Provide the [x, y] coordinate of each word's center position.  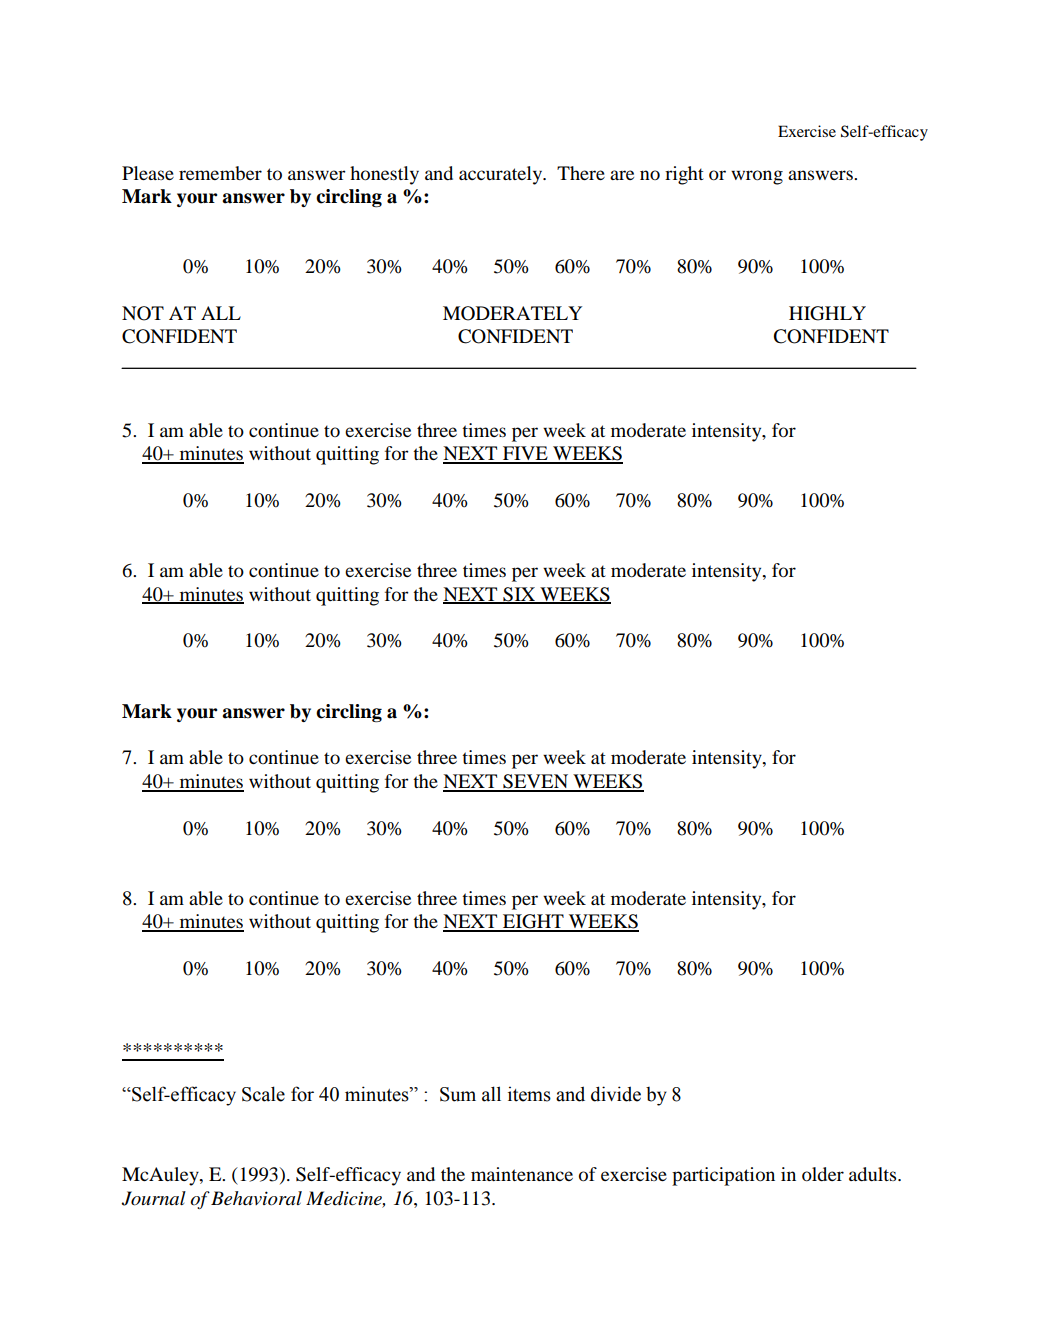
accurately [502, 175]
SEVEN [536, 782]
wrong [757, 177]
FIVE [525, 454]
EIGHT [533, 922]
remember [220, 173]
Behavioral [256, 1198]
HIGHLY [827, 313]
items [529, 1094]
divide [616, 1094]
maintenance [522, 1174]
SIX [519, 595]
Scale [263, 1094]
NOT [143, 313]
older [823, 1174]
